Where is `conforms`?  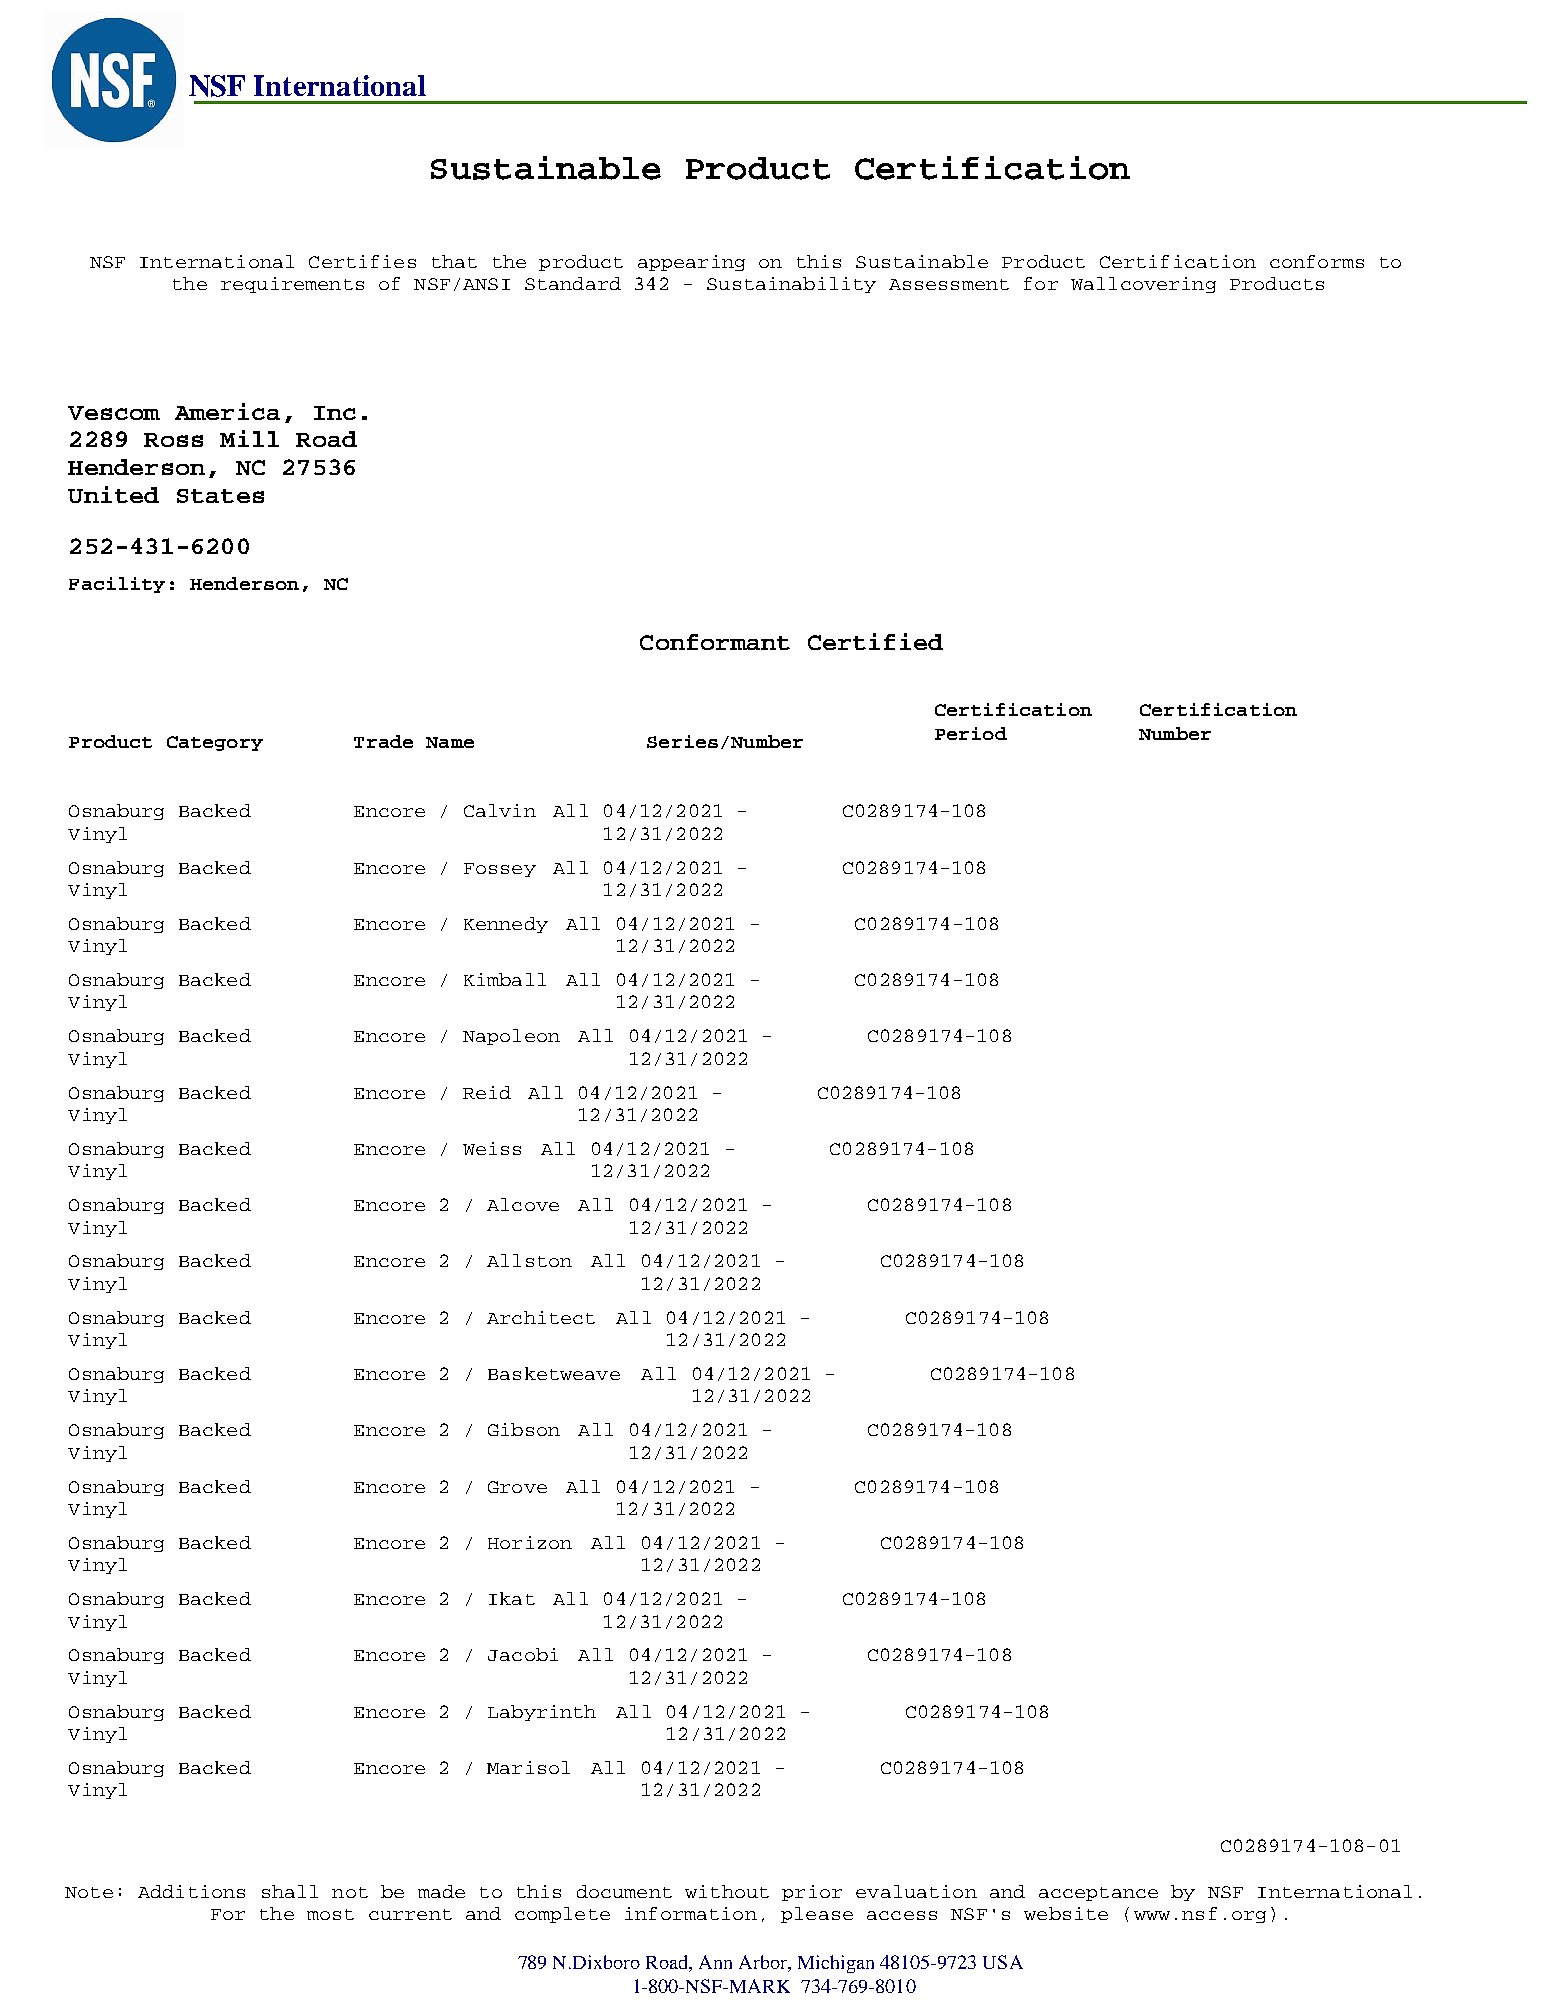 conforms is located at coordinates (1317, 261).
